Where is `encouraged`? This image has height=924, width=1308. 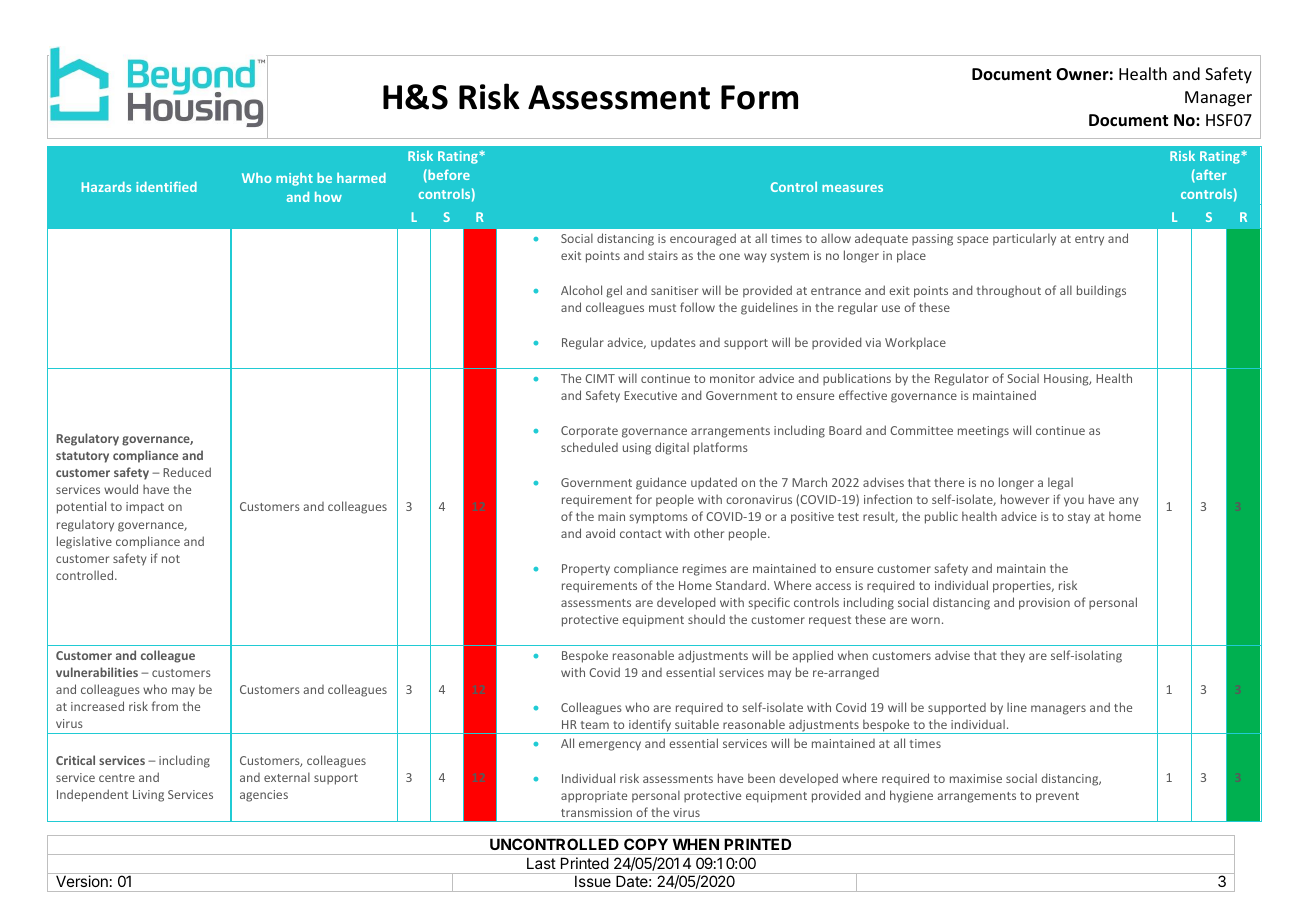
encouraged is located at coordinates (703, 239).
